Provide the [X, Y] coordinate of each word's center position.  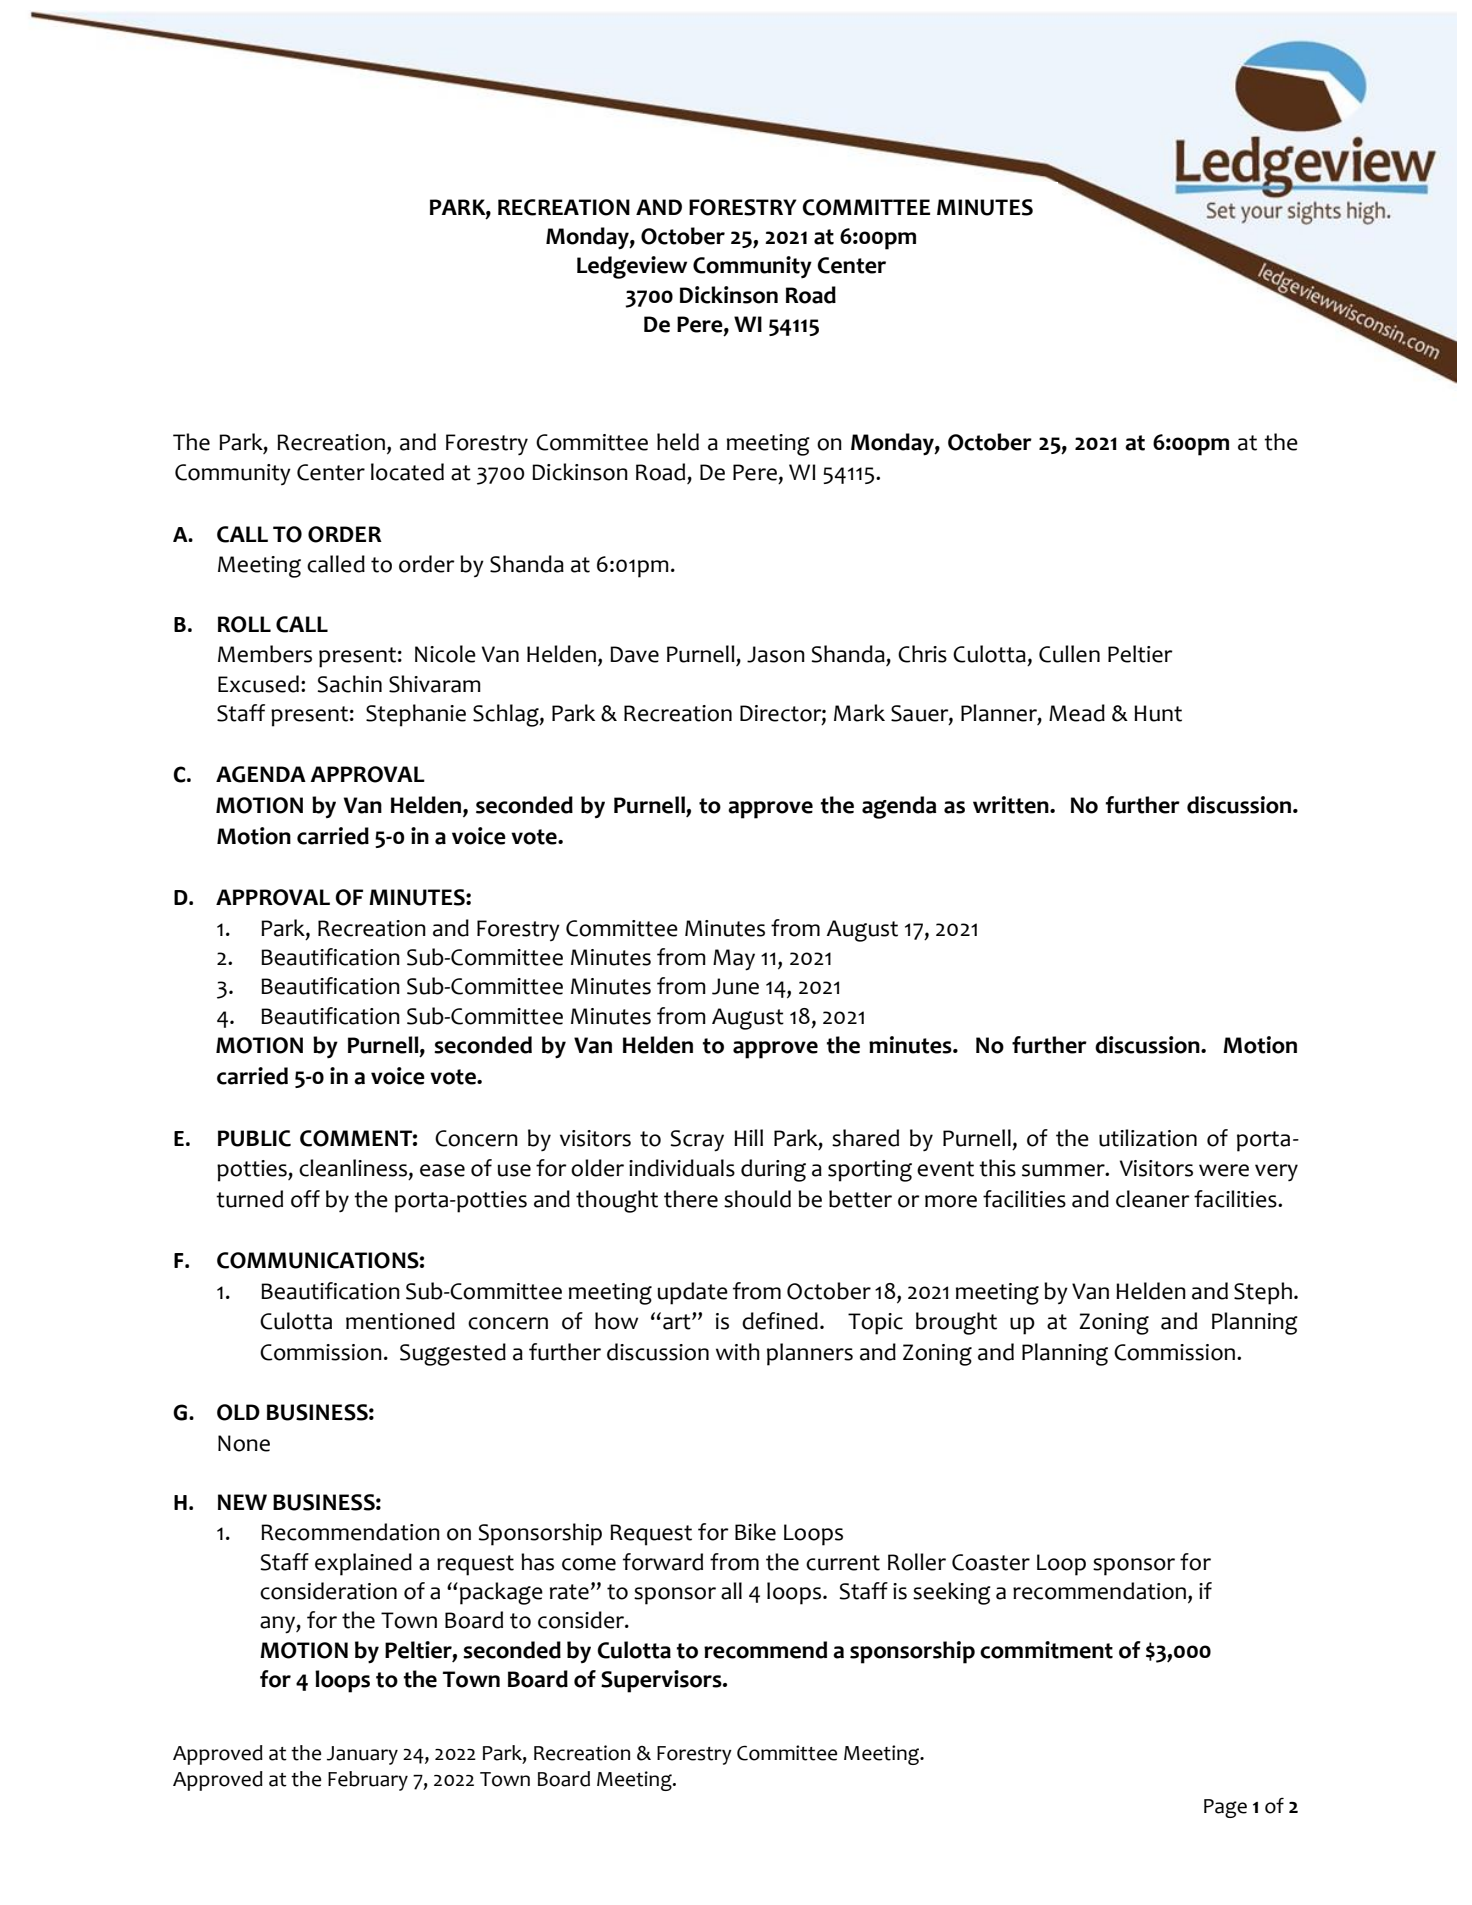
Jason [776, 654]
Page [1225, 1808]
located [407, 472]
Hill [748, 1137]
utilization [1148, 1138]
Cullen [1069, 654]
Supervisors [662, 1681]
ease [442, 1170]
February [368, 1781]
